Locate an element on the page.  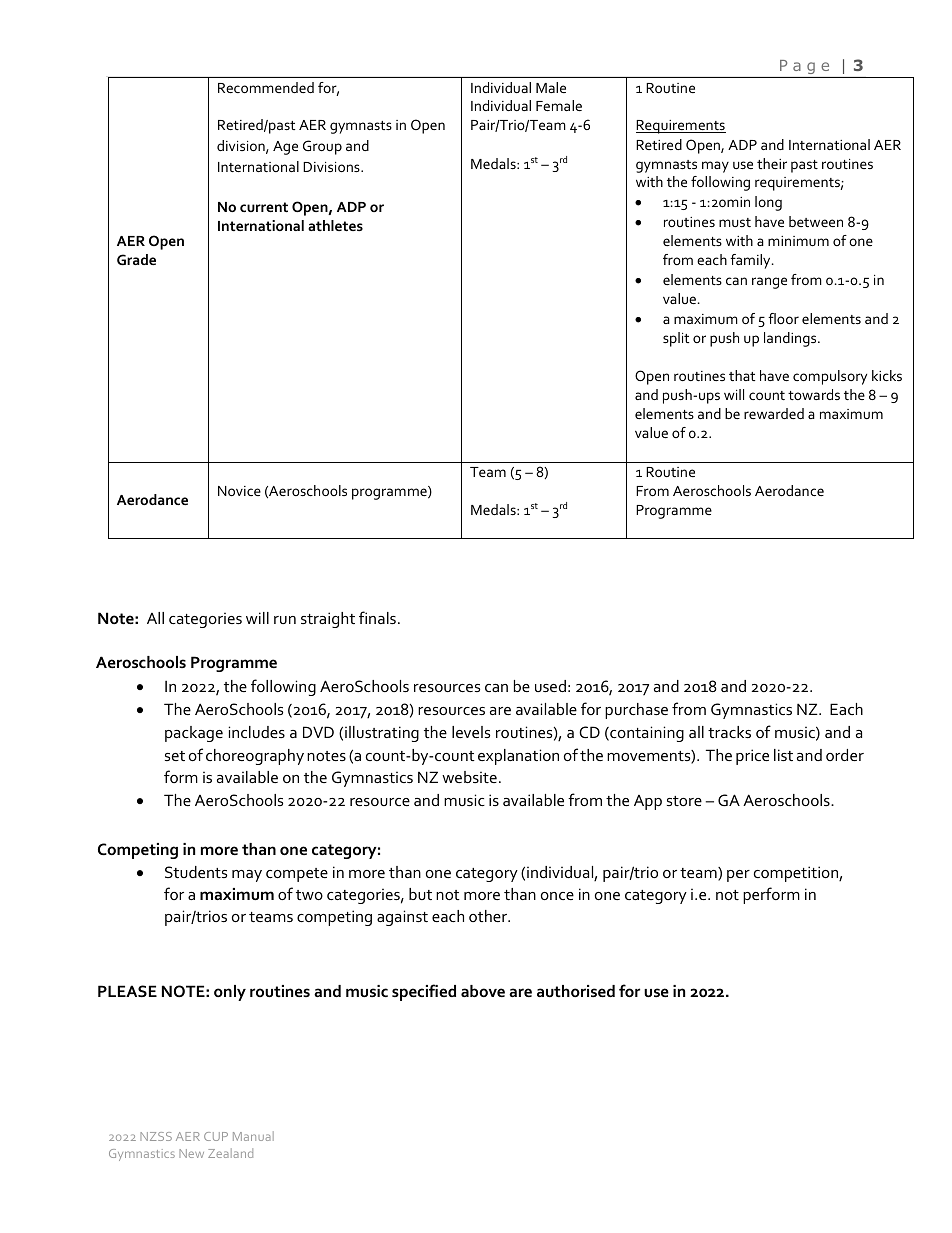
package is located at coordinates (194, 734).
